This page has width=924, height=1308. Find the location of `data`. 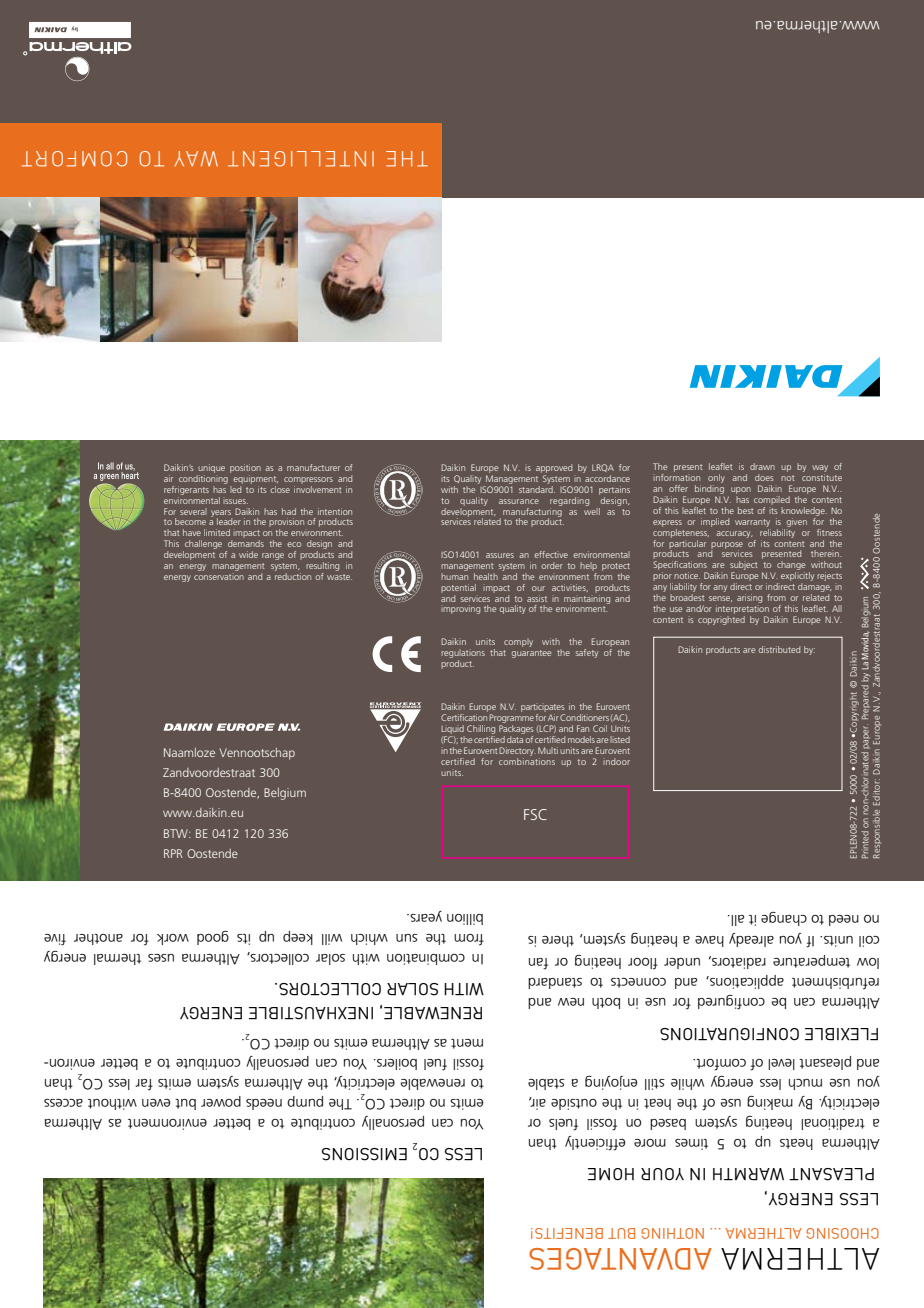

data is located at coordinates (515, 739).
